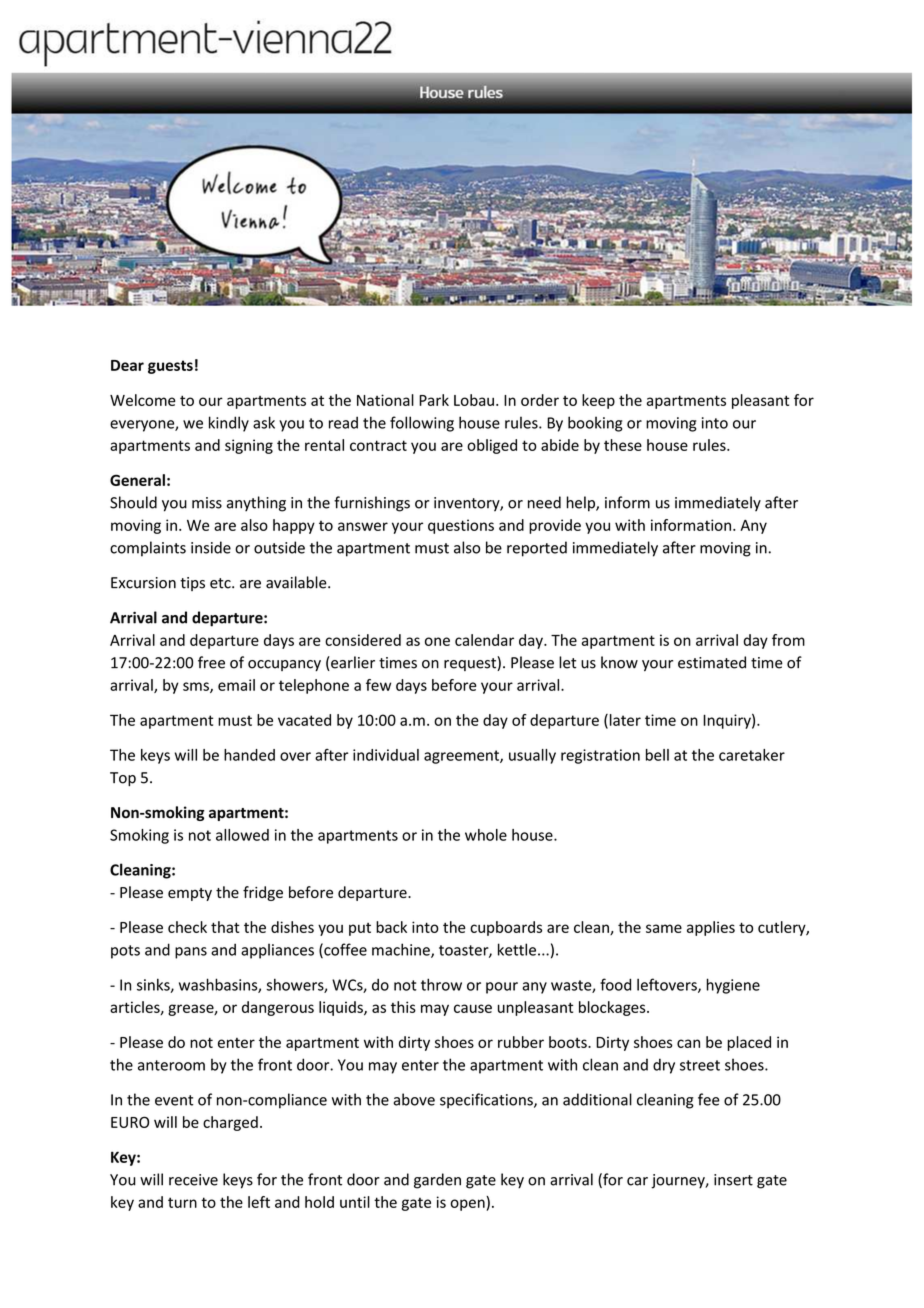 The height and width of the page is (1308, 924). I want to click on applies, so click(711, 928).
